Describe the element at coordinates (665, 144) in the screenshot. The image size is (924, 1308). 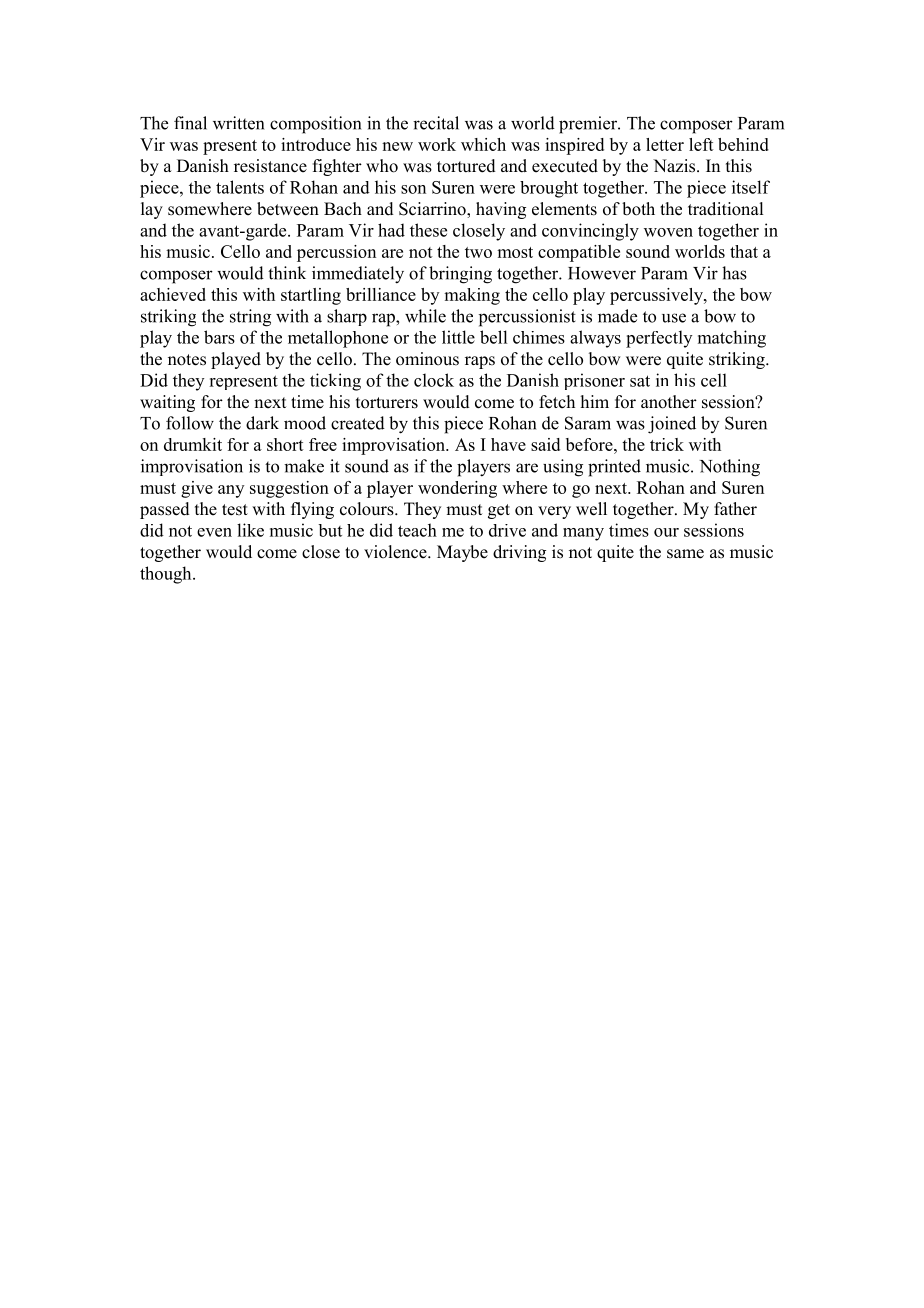
I see `letter` at that location.
